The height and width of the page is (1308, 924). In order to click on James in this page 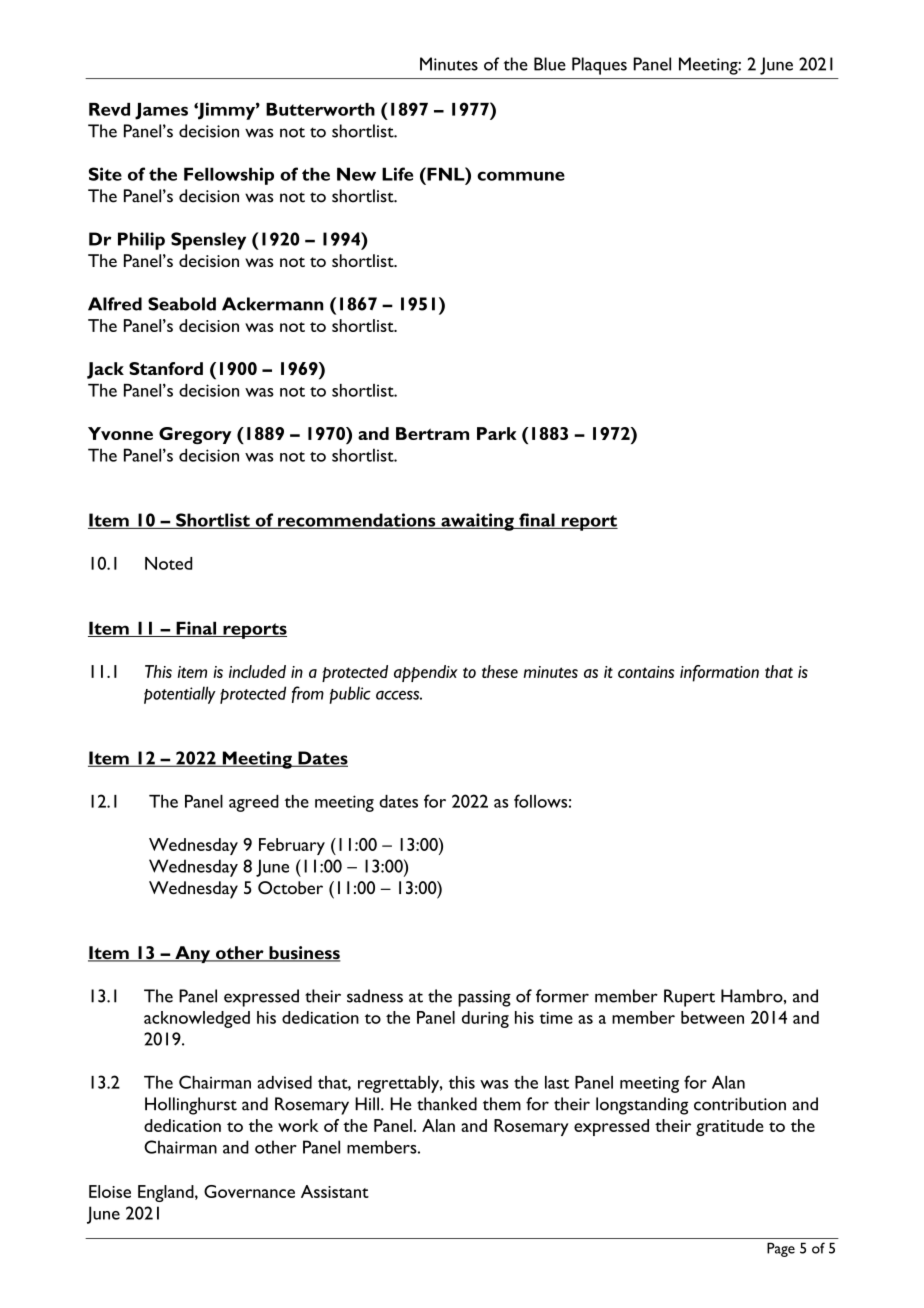, I will do `click(161, 111)`.
